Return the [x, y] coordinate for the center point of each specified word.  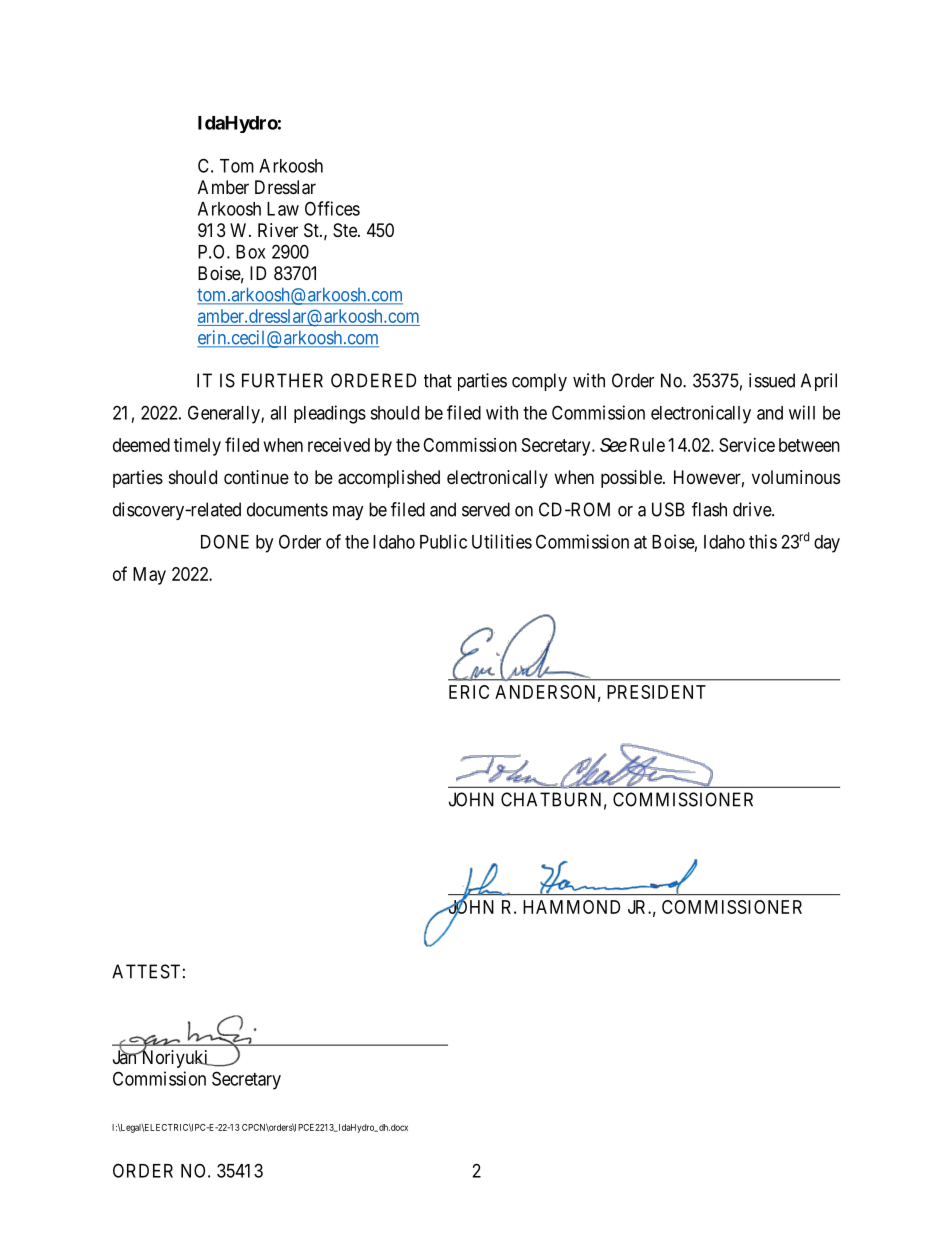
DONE [225, 542]
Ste [346, 230]
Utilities [502, 541]
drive [753, 509]
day [827, 544]
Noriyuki [175, 1058]
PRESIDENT [656, 692]
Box [250, 252]
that [438, 380]
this [763, 541]
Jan [126, 1056]
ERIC [469, 692]
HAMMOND [571, 907]
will [802, 412]
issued [772, 380]
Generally [225, 414]
